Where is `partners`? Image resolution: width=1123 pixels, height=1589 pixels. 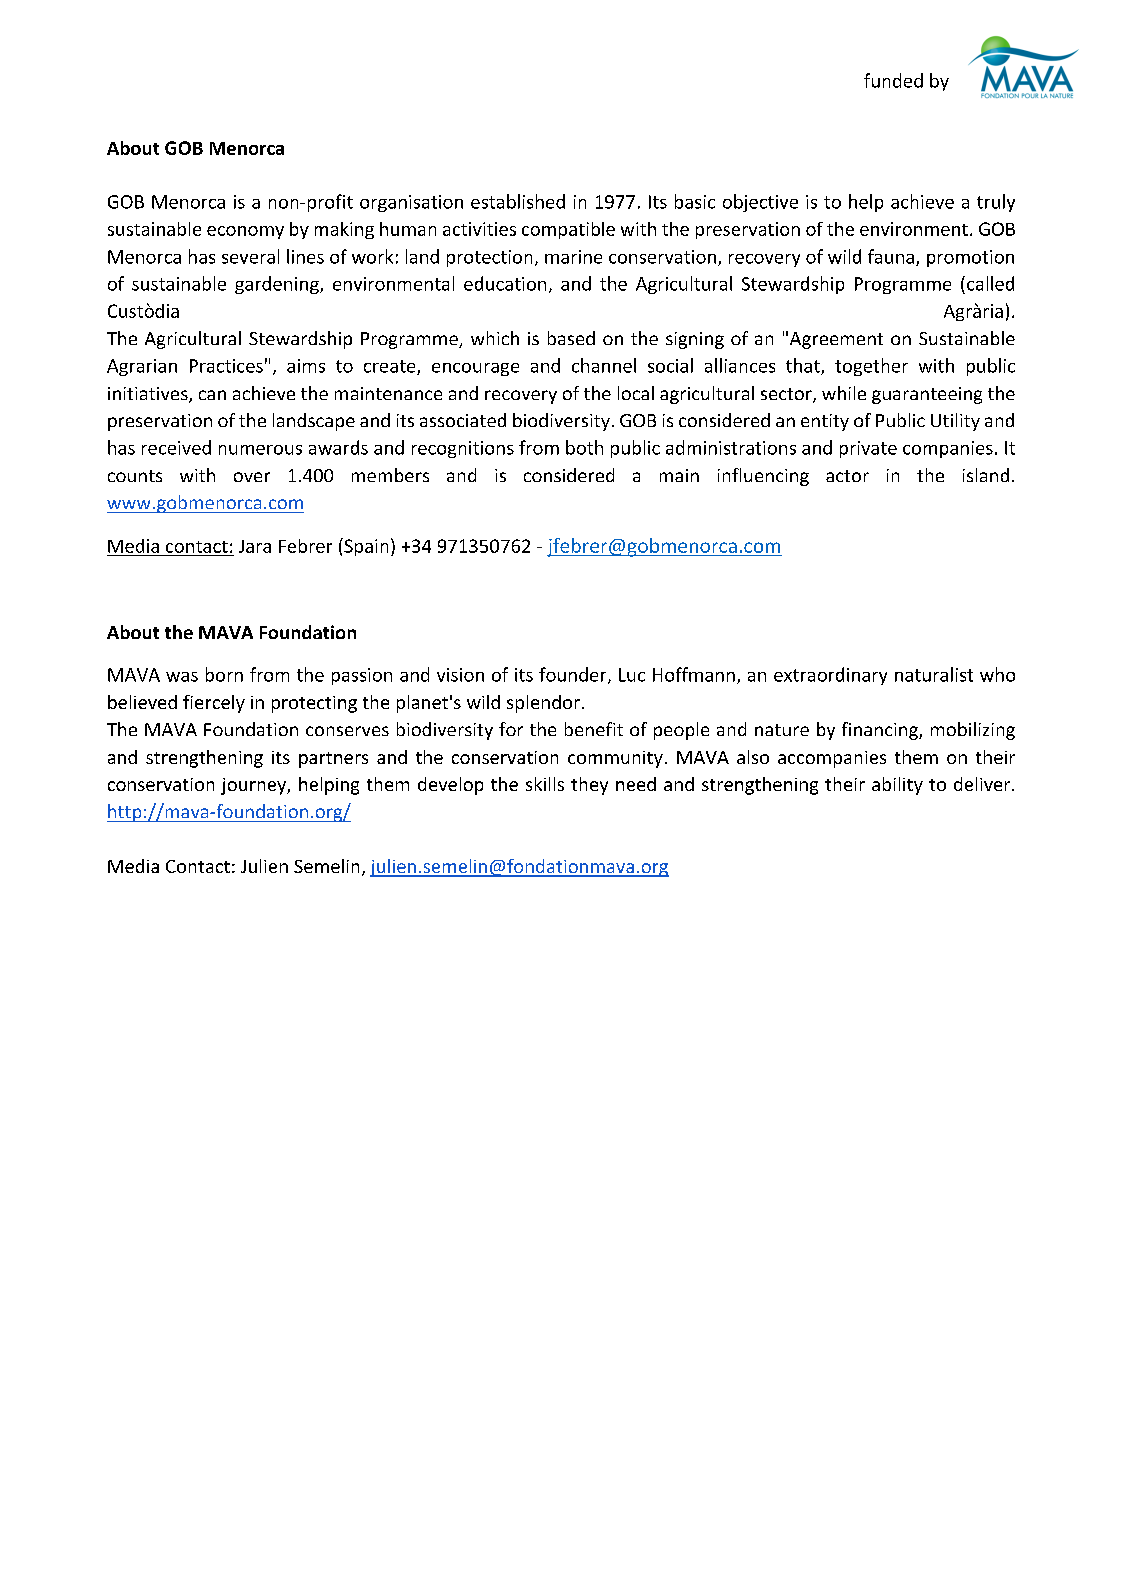
partners is located at coordinates (333, 760).
